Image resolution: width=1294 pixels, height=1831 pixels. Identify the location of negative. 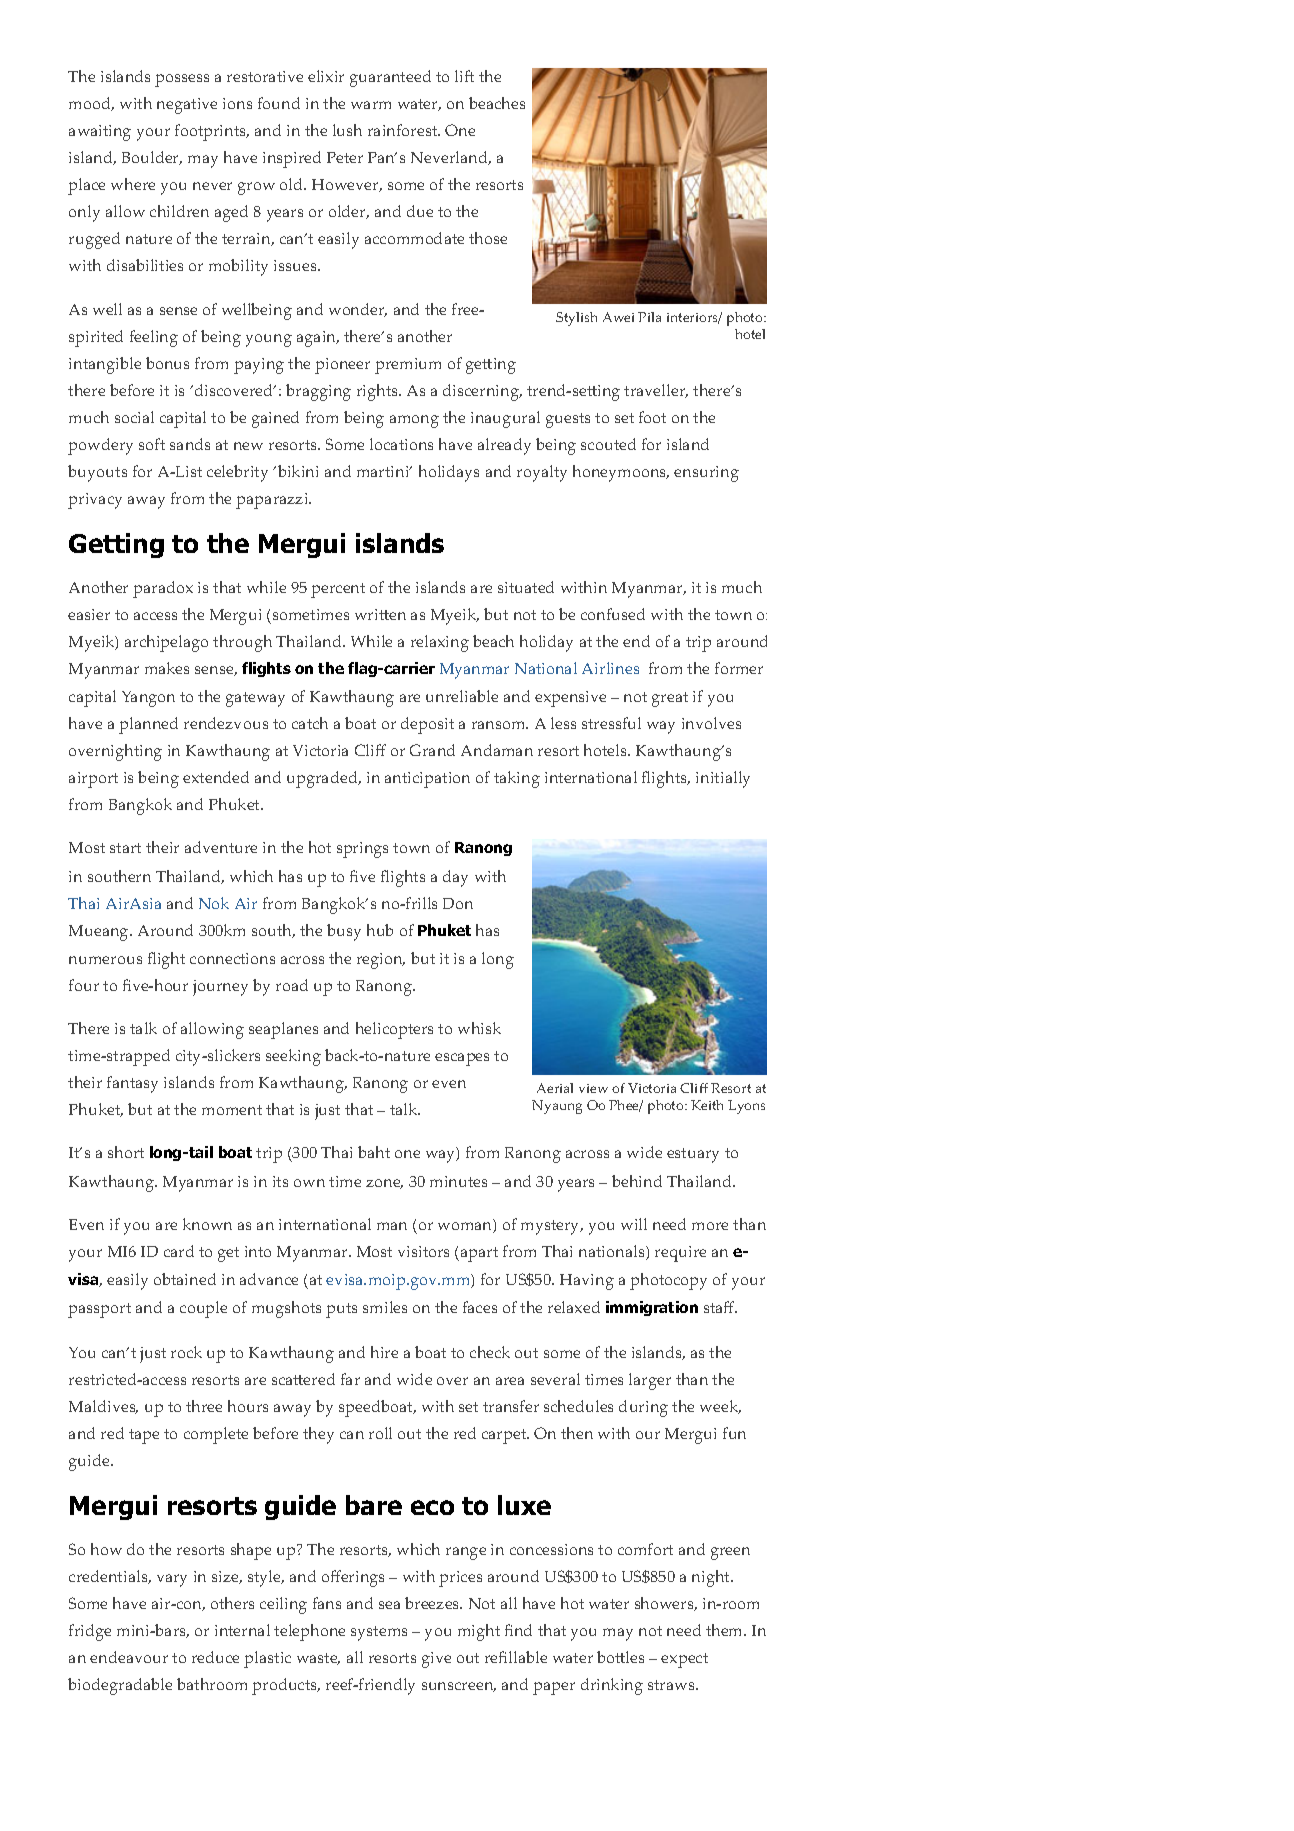
(187, 106).
